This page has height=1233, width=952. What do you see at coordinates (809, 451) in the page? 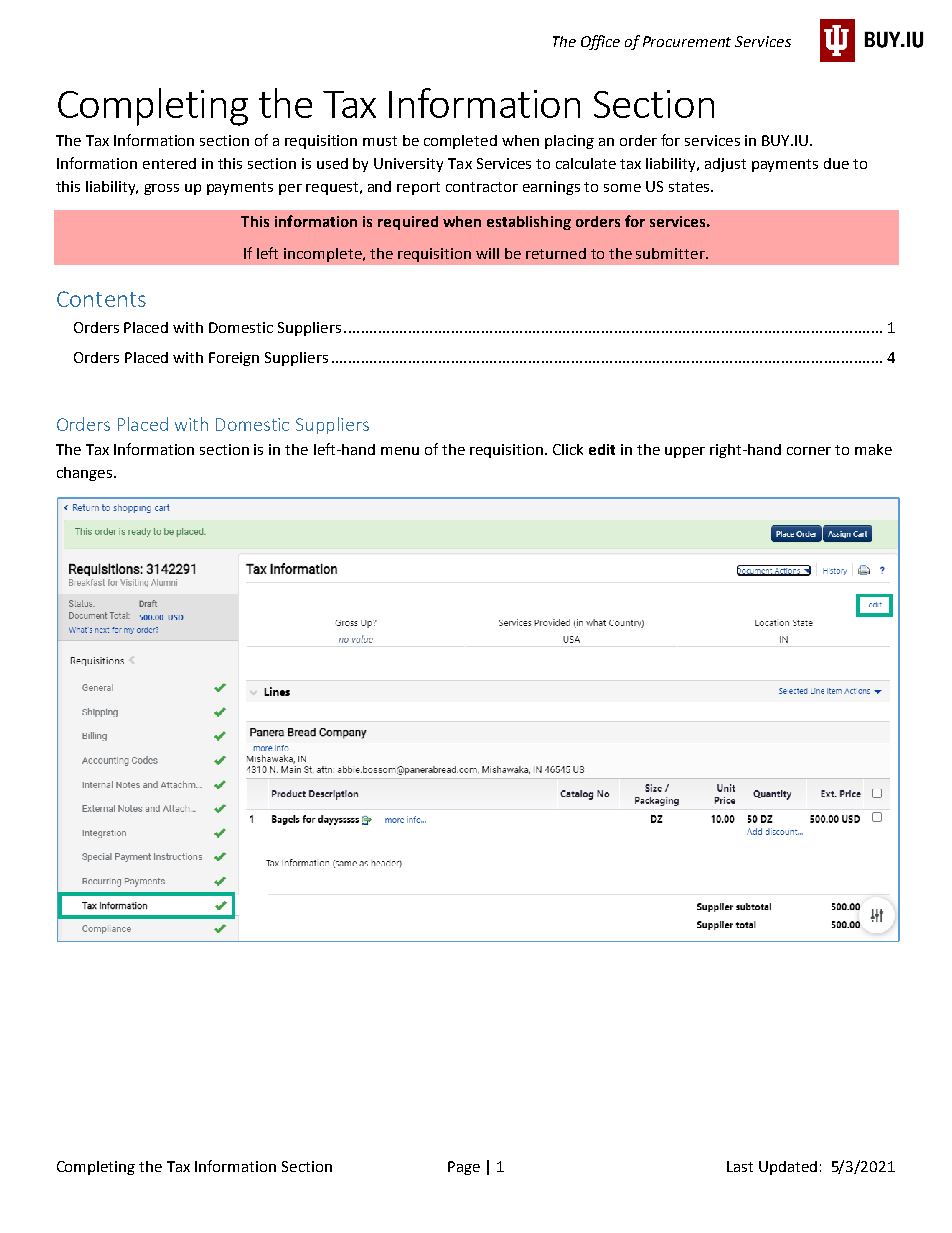
I see `corner` at bounding box center [809, 451].
